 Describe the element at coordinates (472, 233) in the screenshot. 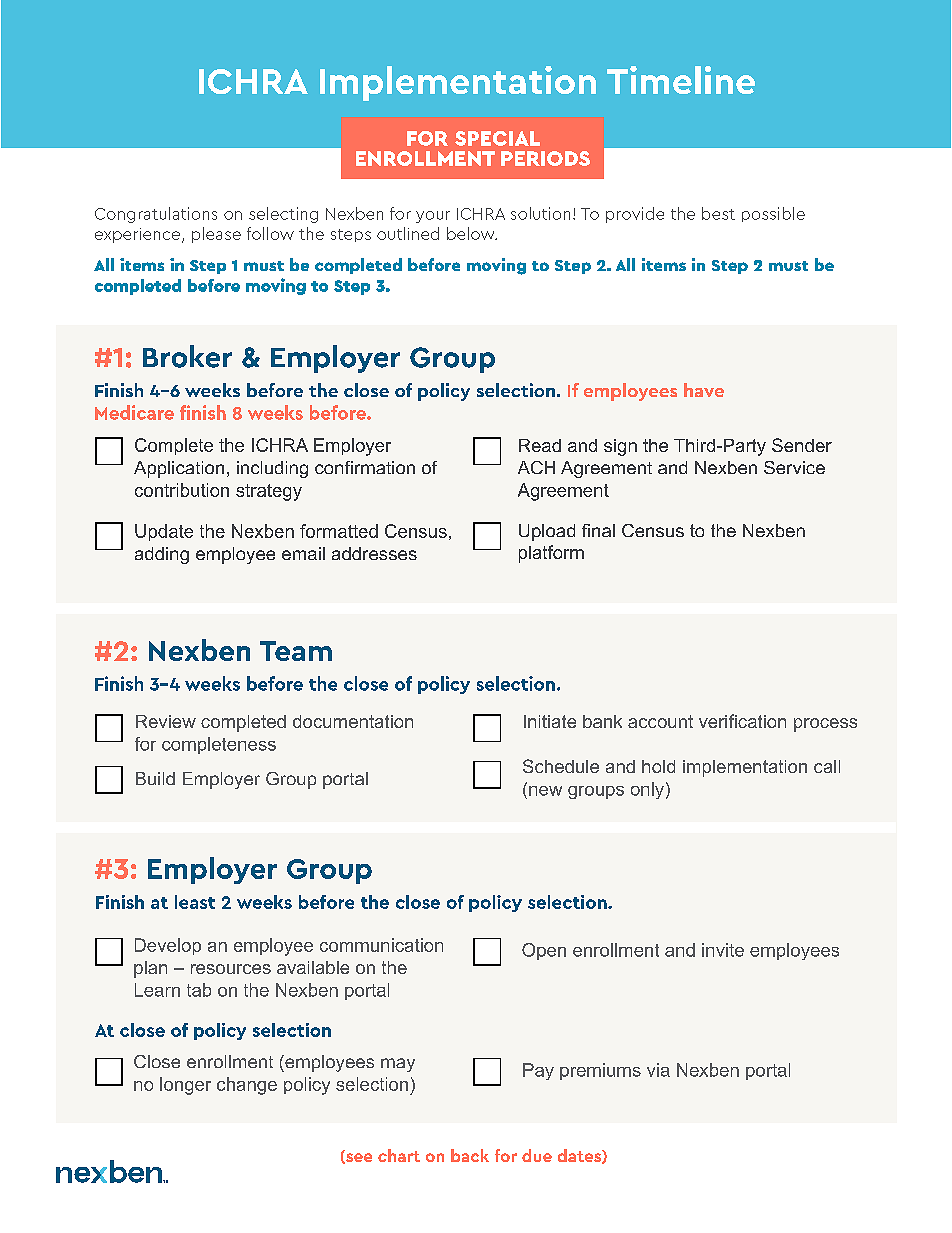

I see `below` at that location.
